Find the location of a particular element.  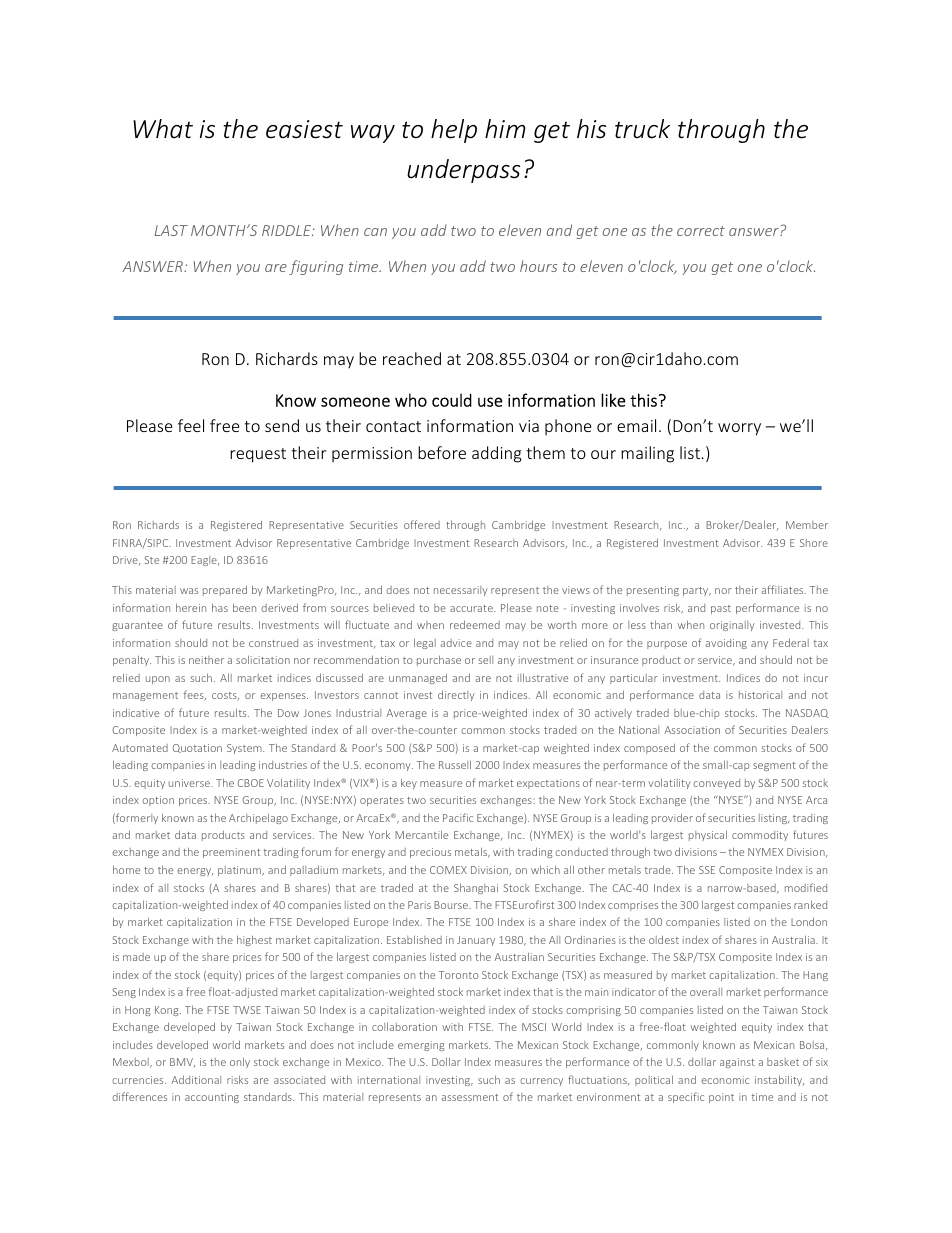

accurate is located at coordinates (472, 608).
